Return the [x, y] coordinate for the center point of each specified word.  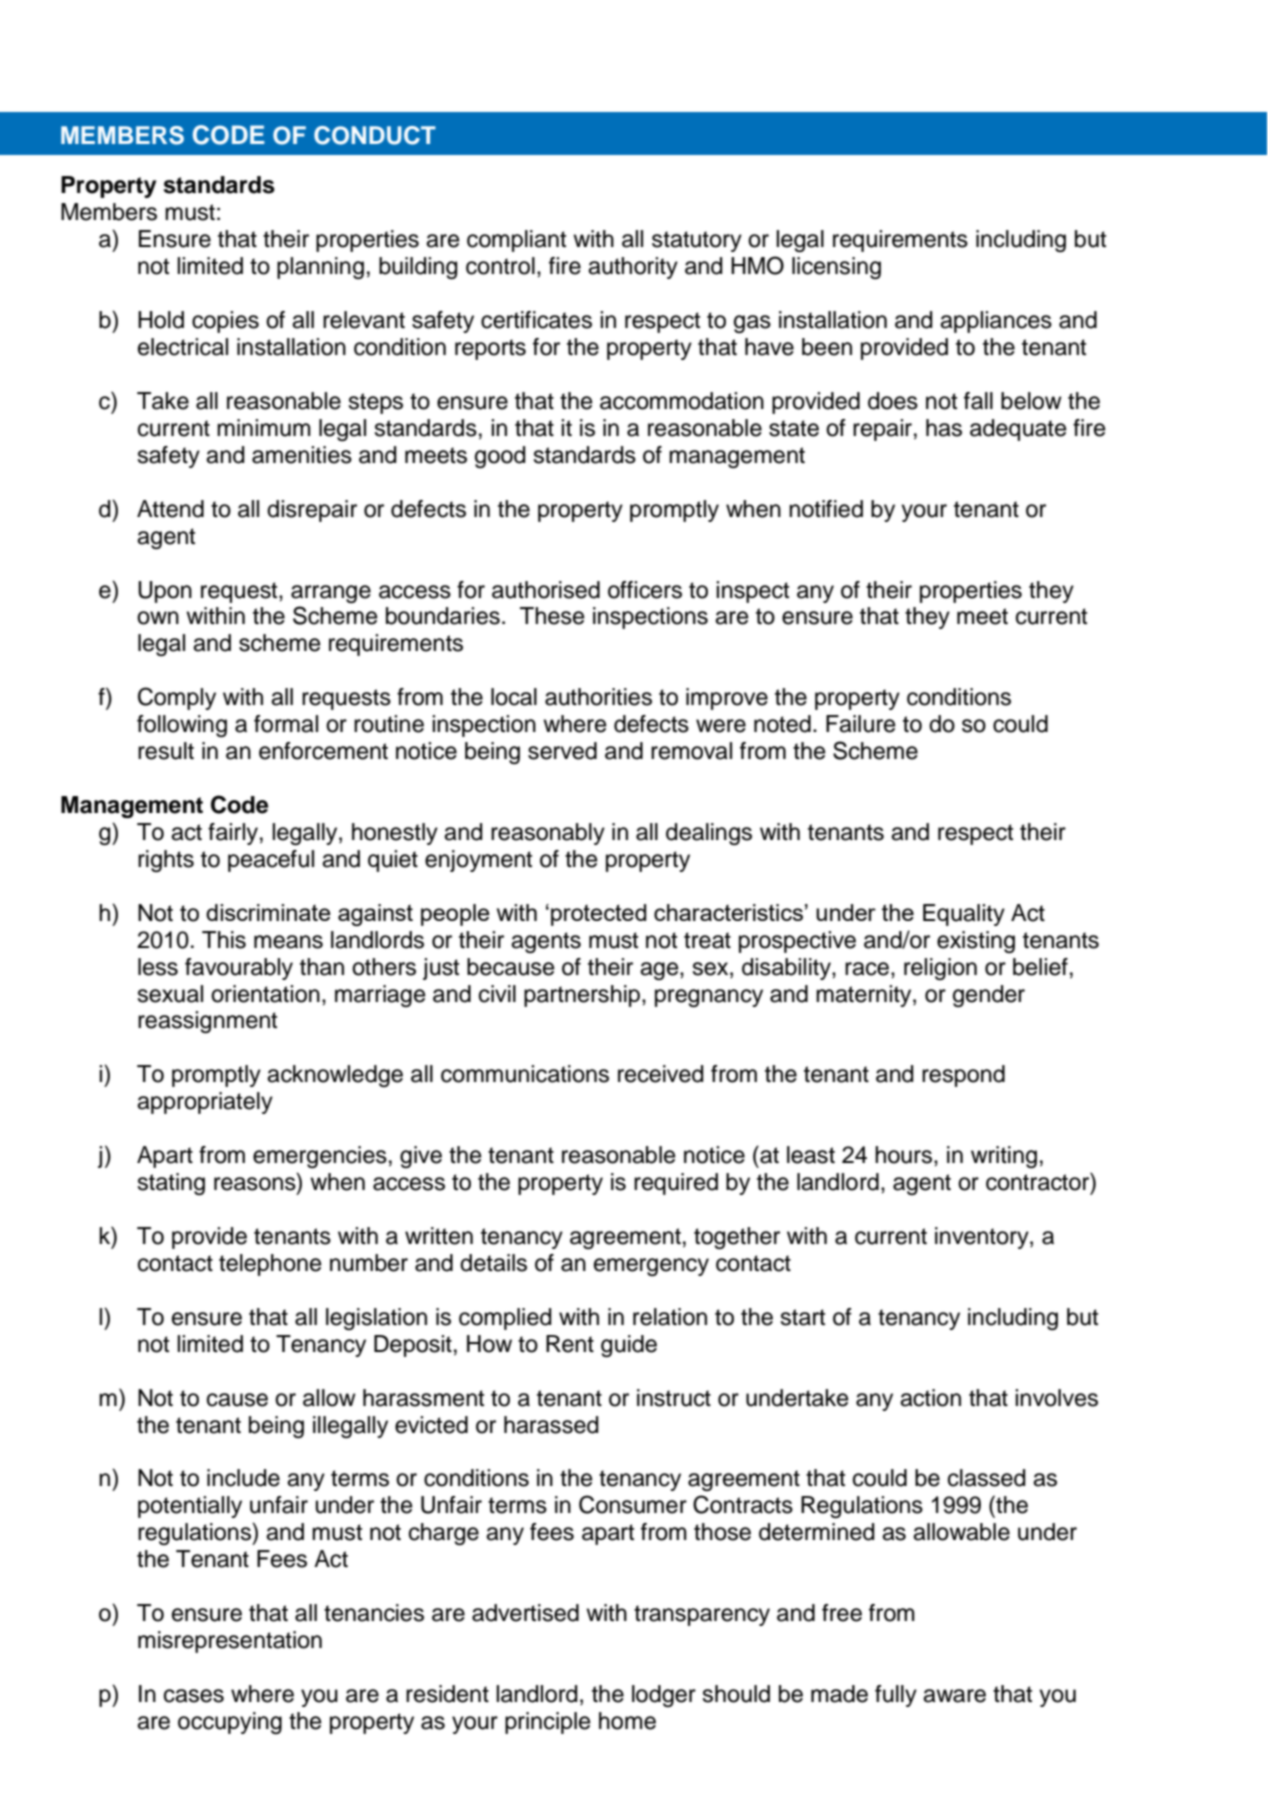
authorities [598, 697]
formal [286, 724]
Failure [860, 724]
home [627, 1721]
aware [954, 1696]
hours [905, 1155]
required [676, 1184]
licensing [836, 268]
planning [320, 268]
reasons [256, 1184]
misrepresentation [230, 1642]
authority [633, 268]
